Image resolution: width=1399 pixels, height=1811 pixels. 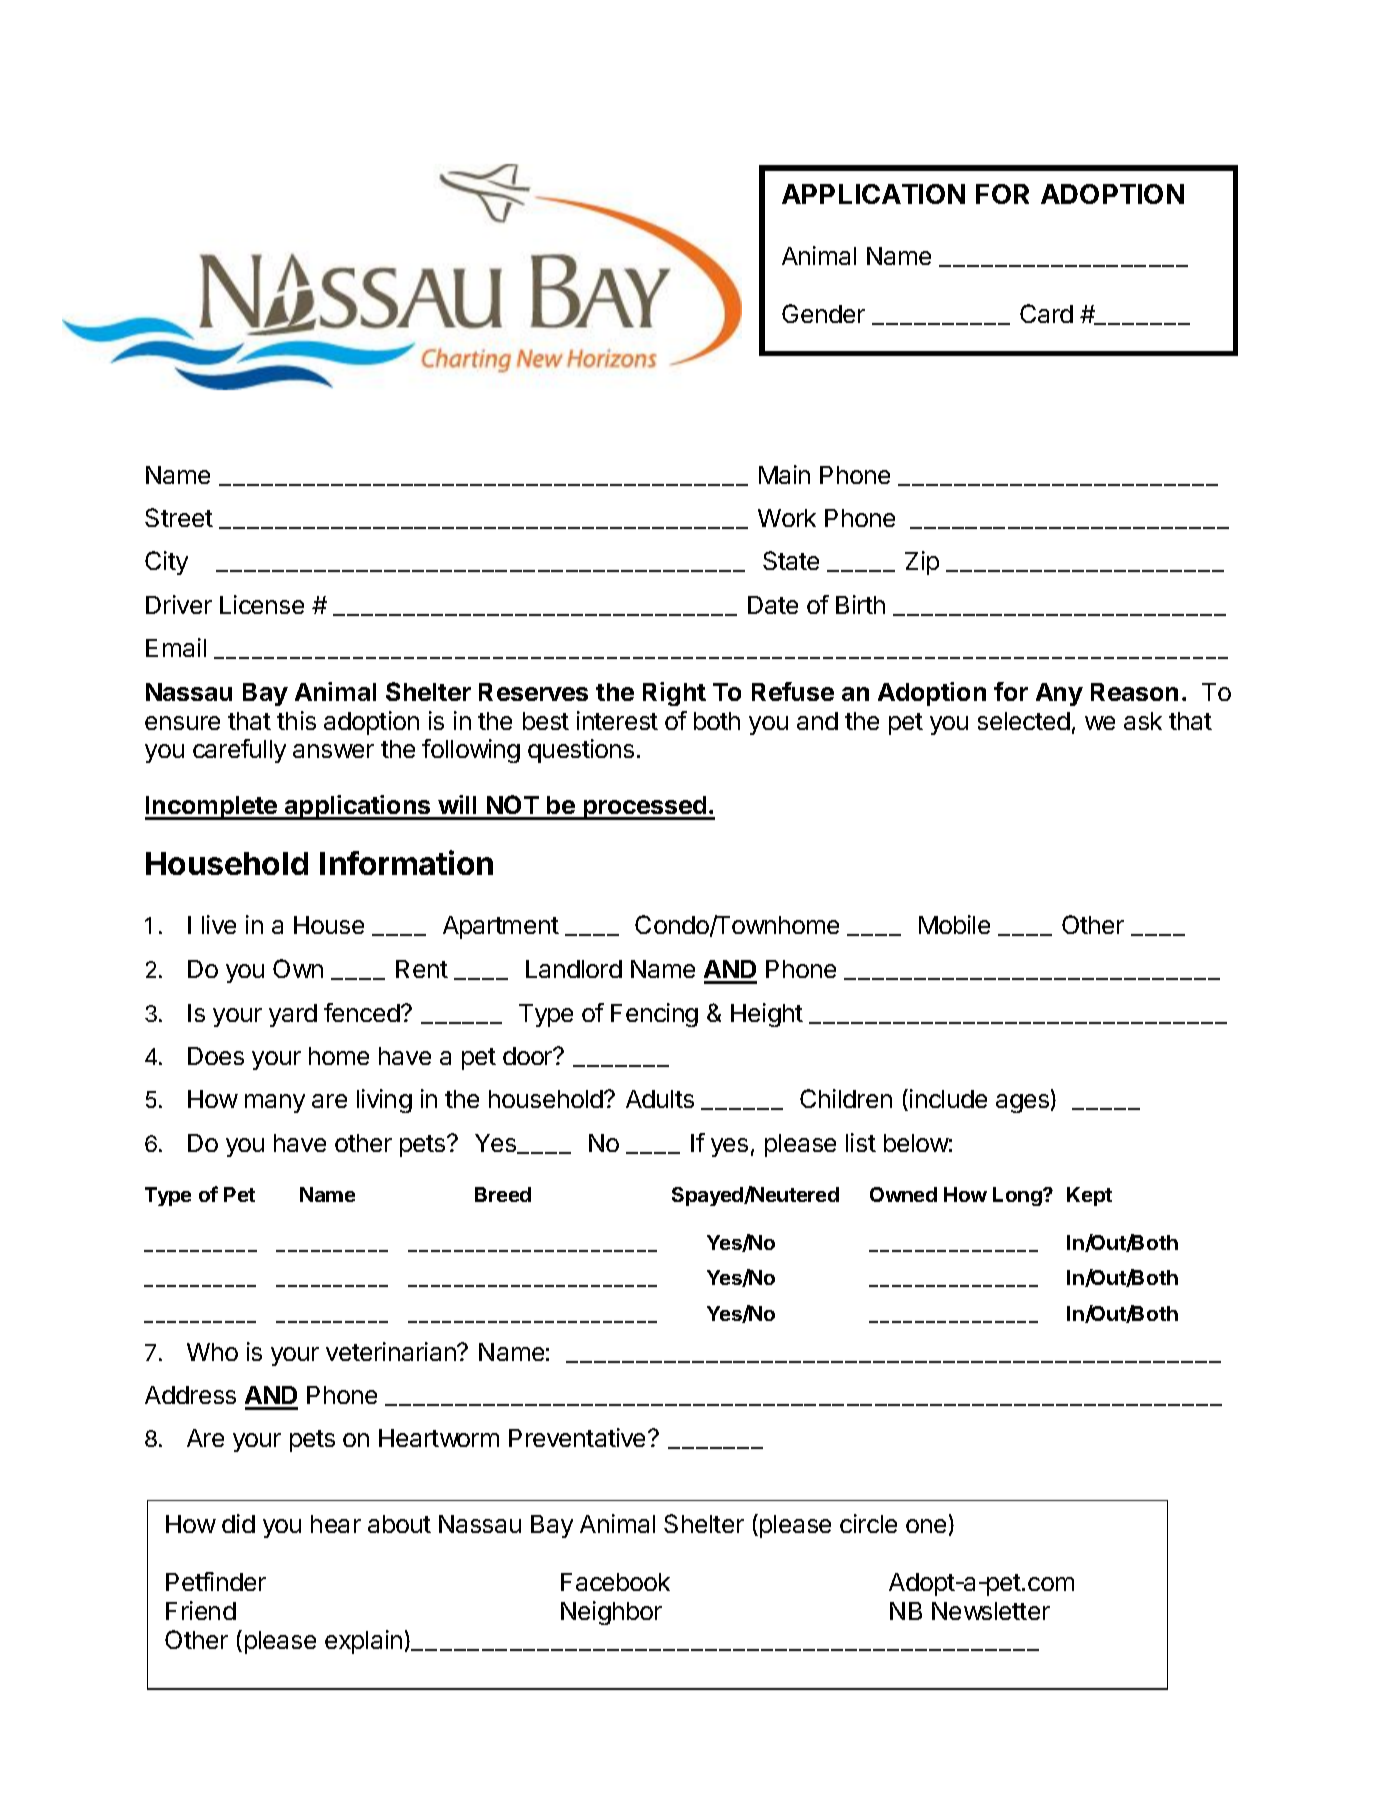 What do you see at coordinates (615, 1582) in the page?
I see `Facebook` at bounding box center [615, 1582].
